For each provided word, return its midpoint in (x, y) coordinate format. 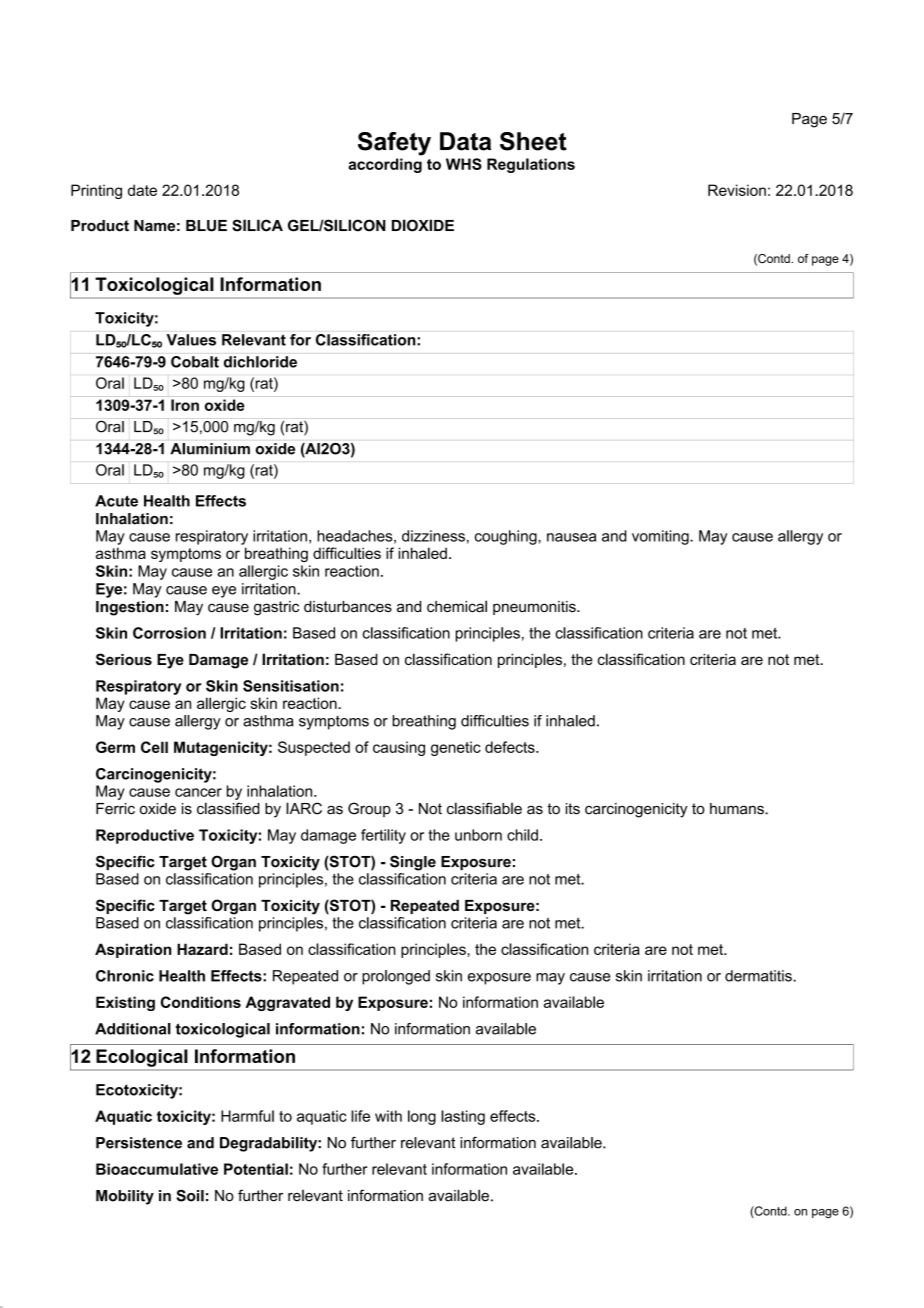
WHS (464, 164)
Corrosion (169, 633)
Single (413, 863)
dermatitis (759, 976)
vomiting (661, 537)
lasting (463, 1117)
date (142, 190)
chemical (457, 606)
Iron (185, 405)
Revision (737, 190)
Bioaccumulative (157, 1169)
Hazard (202, 949)
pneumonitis (535, 608)
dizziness (433, 536)
